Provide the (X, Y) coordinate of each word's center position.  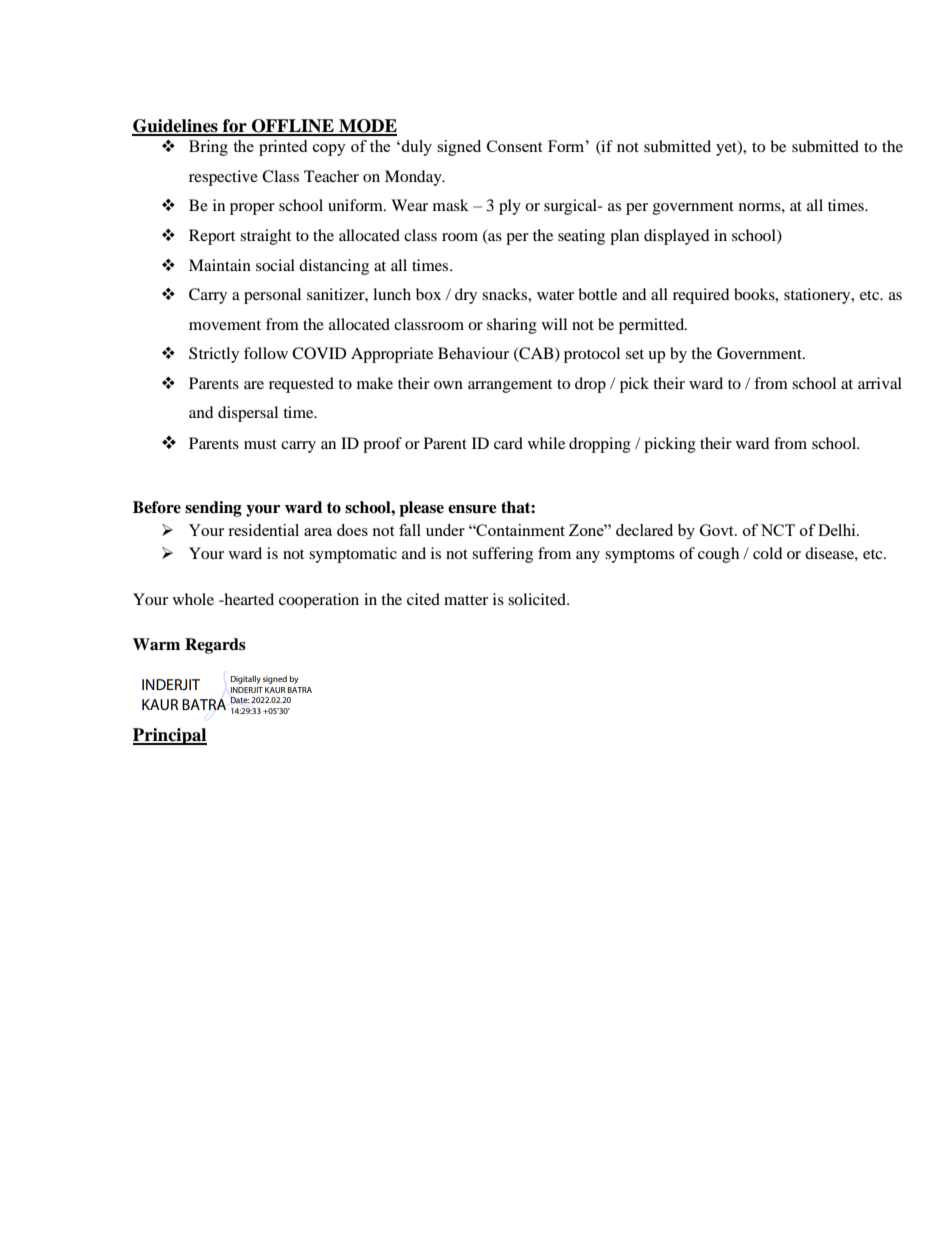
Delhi (838, 530)
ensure (472, 509)
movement (225, 325)
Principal (170, 736)
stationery (818, 296)
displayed (677, 237)
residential (263, 530)
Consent (514, 146)
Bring (208, 148)
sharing (512, 326)
